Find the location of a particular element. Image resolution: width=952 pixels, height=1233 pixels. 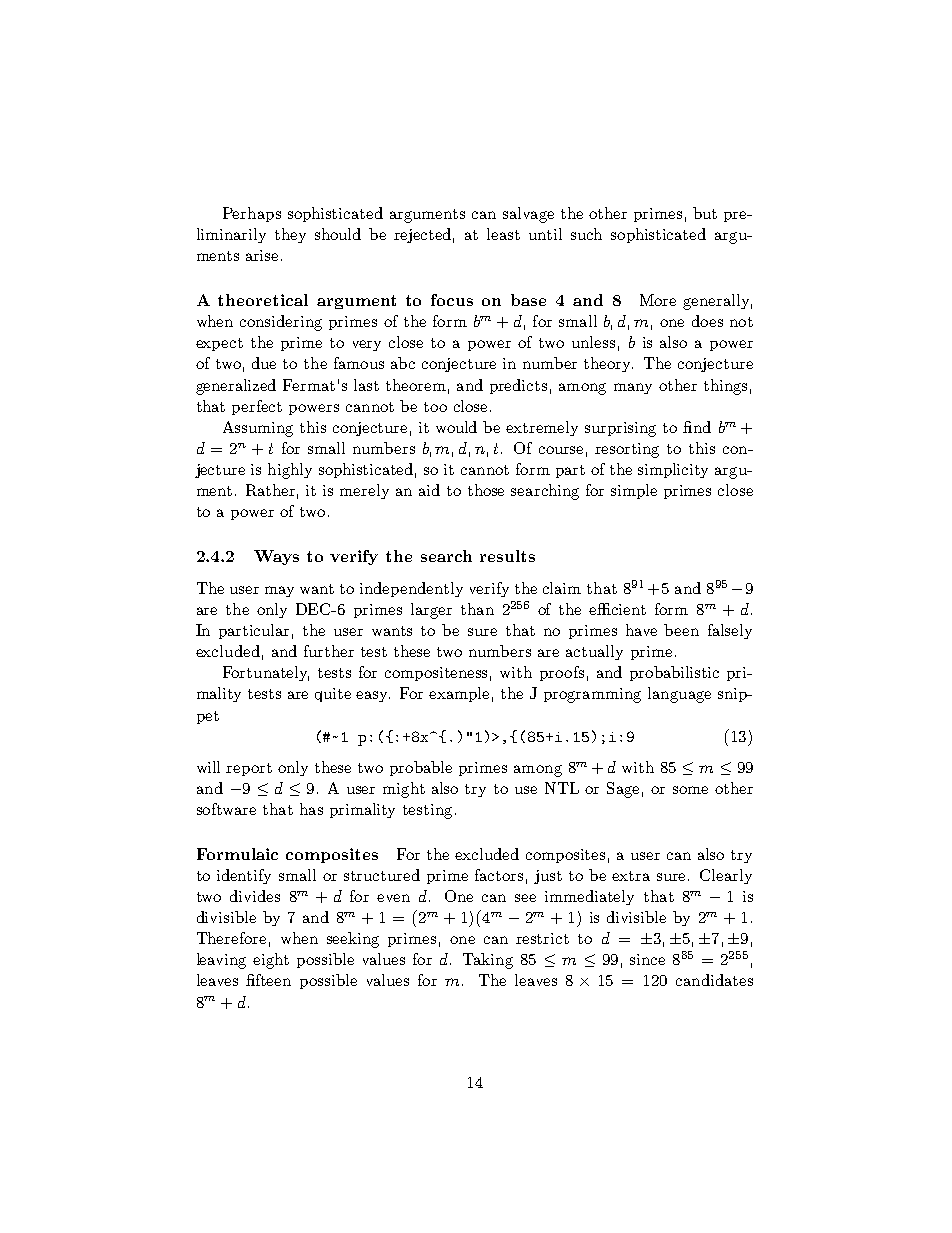

example is located at coordinates (459, 694).
